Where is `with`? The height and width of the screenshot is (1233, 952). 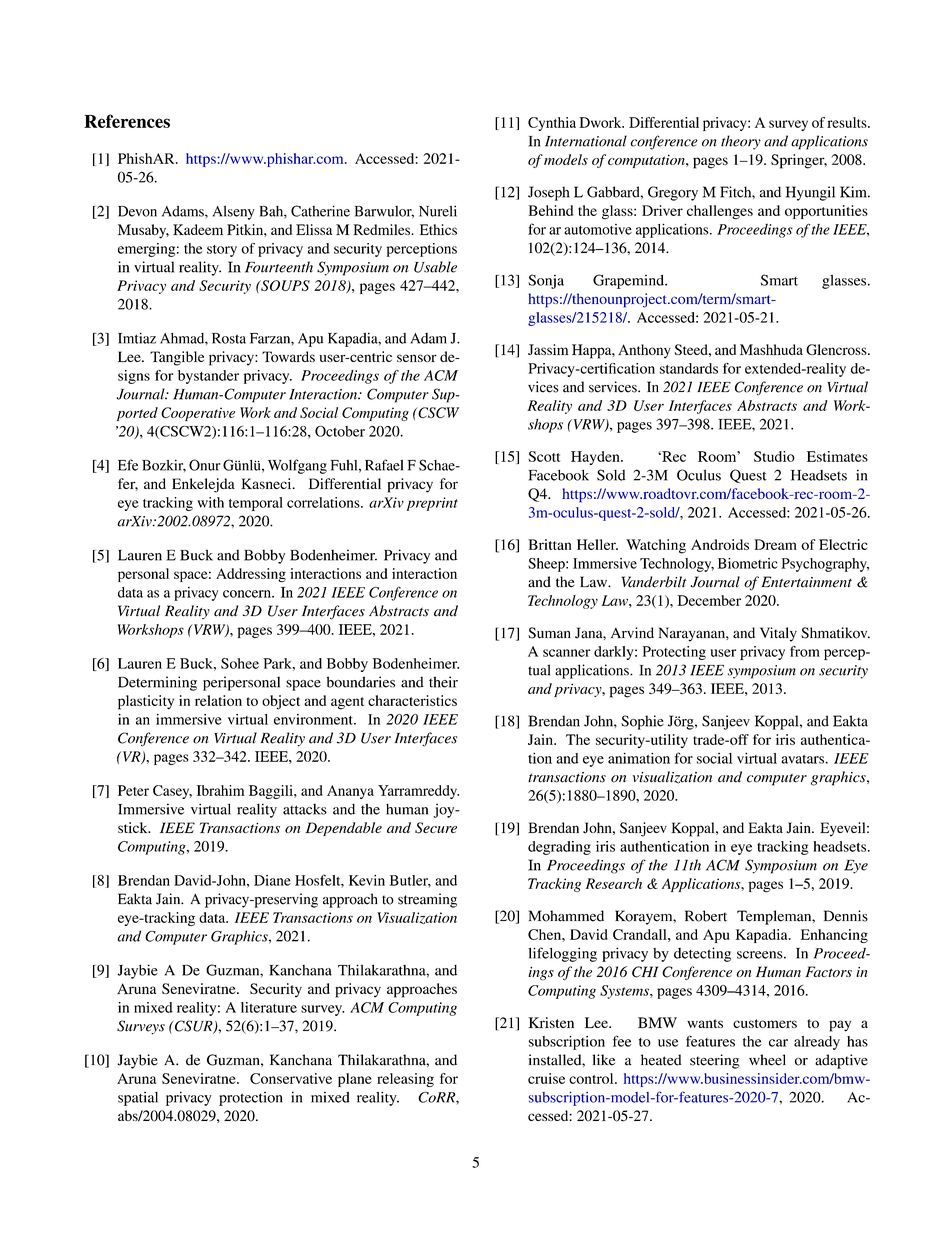
with is located at coordinates (211, 502).
